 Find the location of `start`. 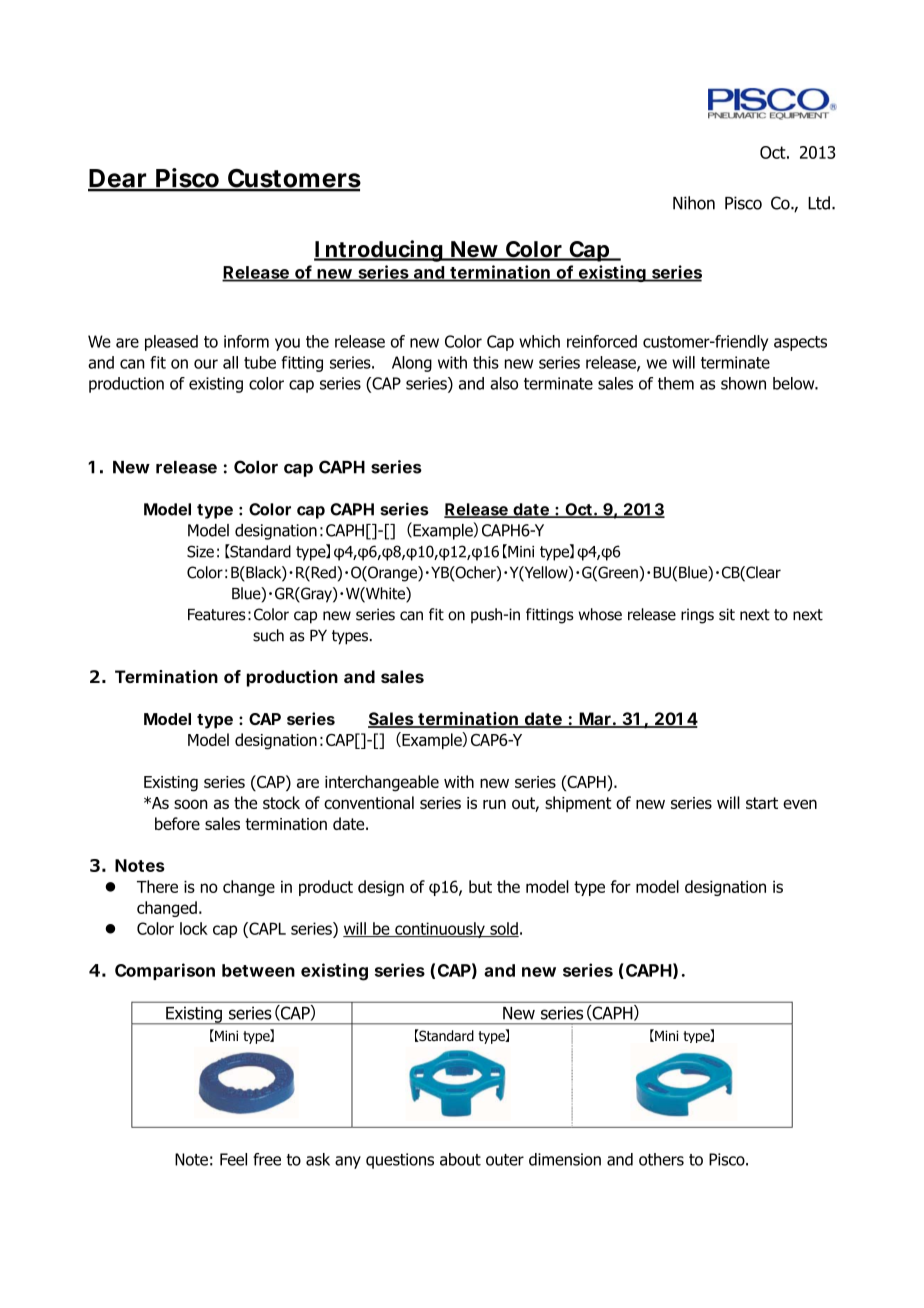

start is located at coordinates (762, 803).
